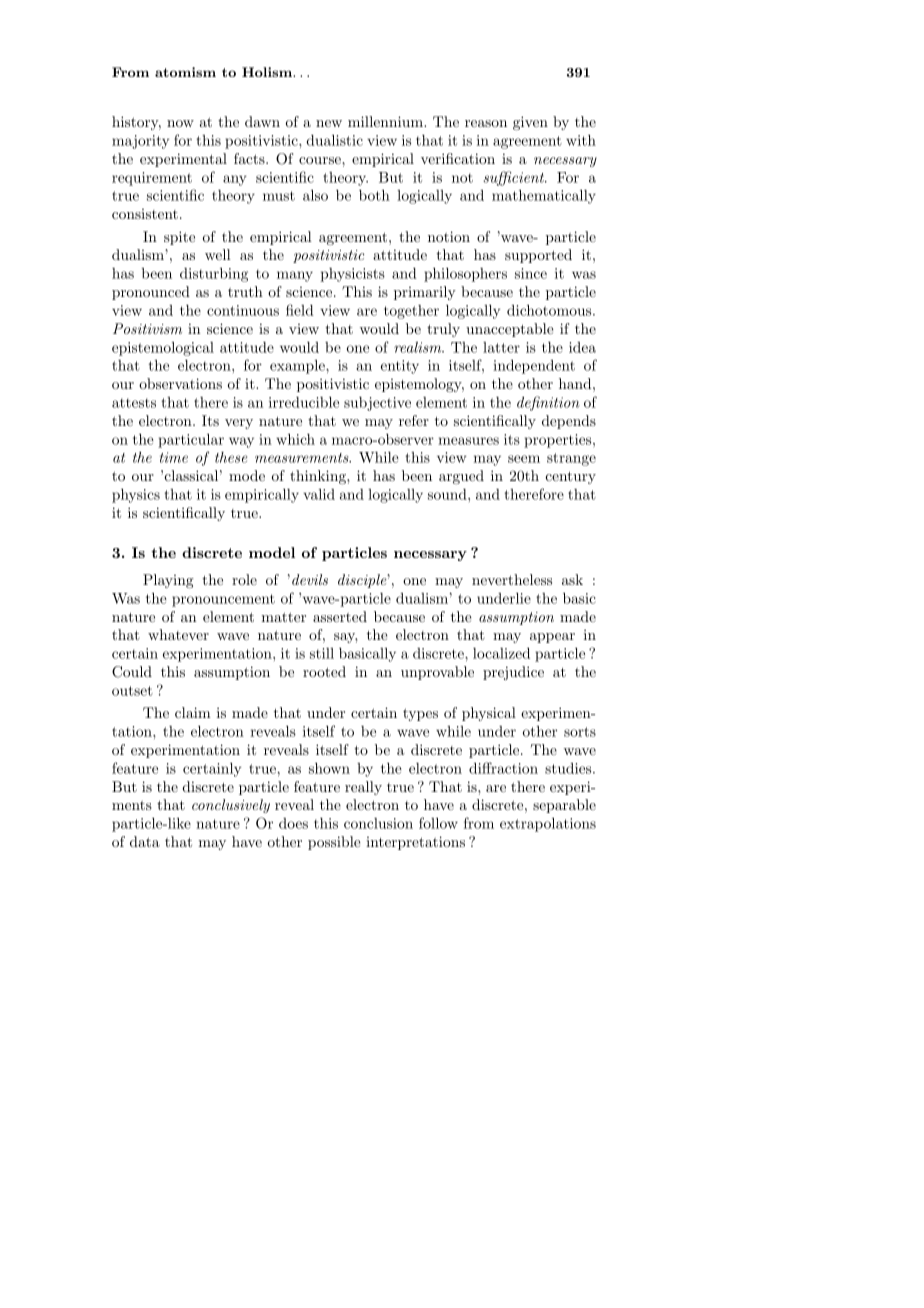  I want to click on given, so click(530, 123).
